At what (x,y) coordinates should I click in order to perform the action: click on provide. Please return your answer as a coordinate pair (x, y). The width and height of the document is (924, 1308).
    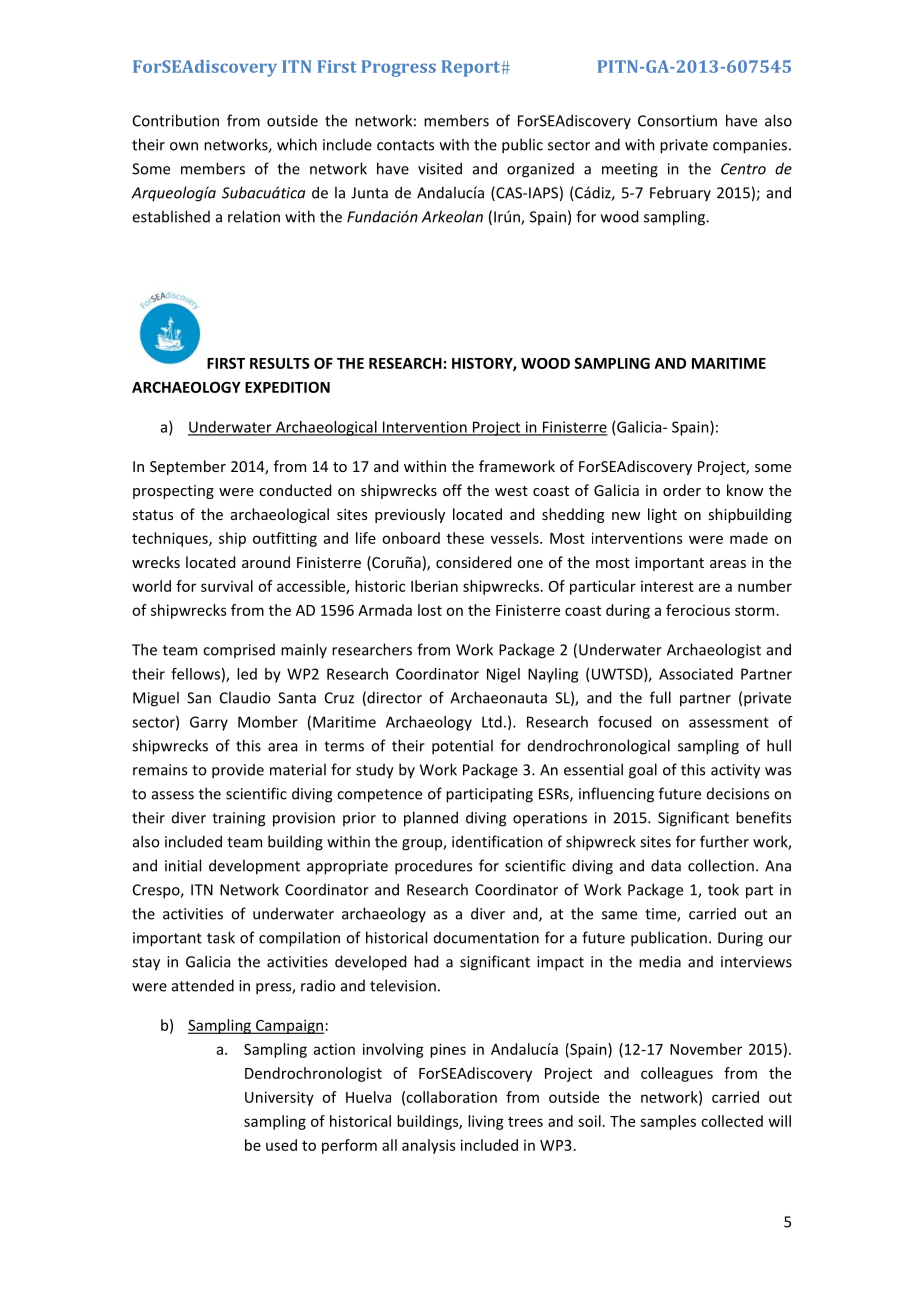
    Looking at the image, I should click on (238, 771).
